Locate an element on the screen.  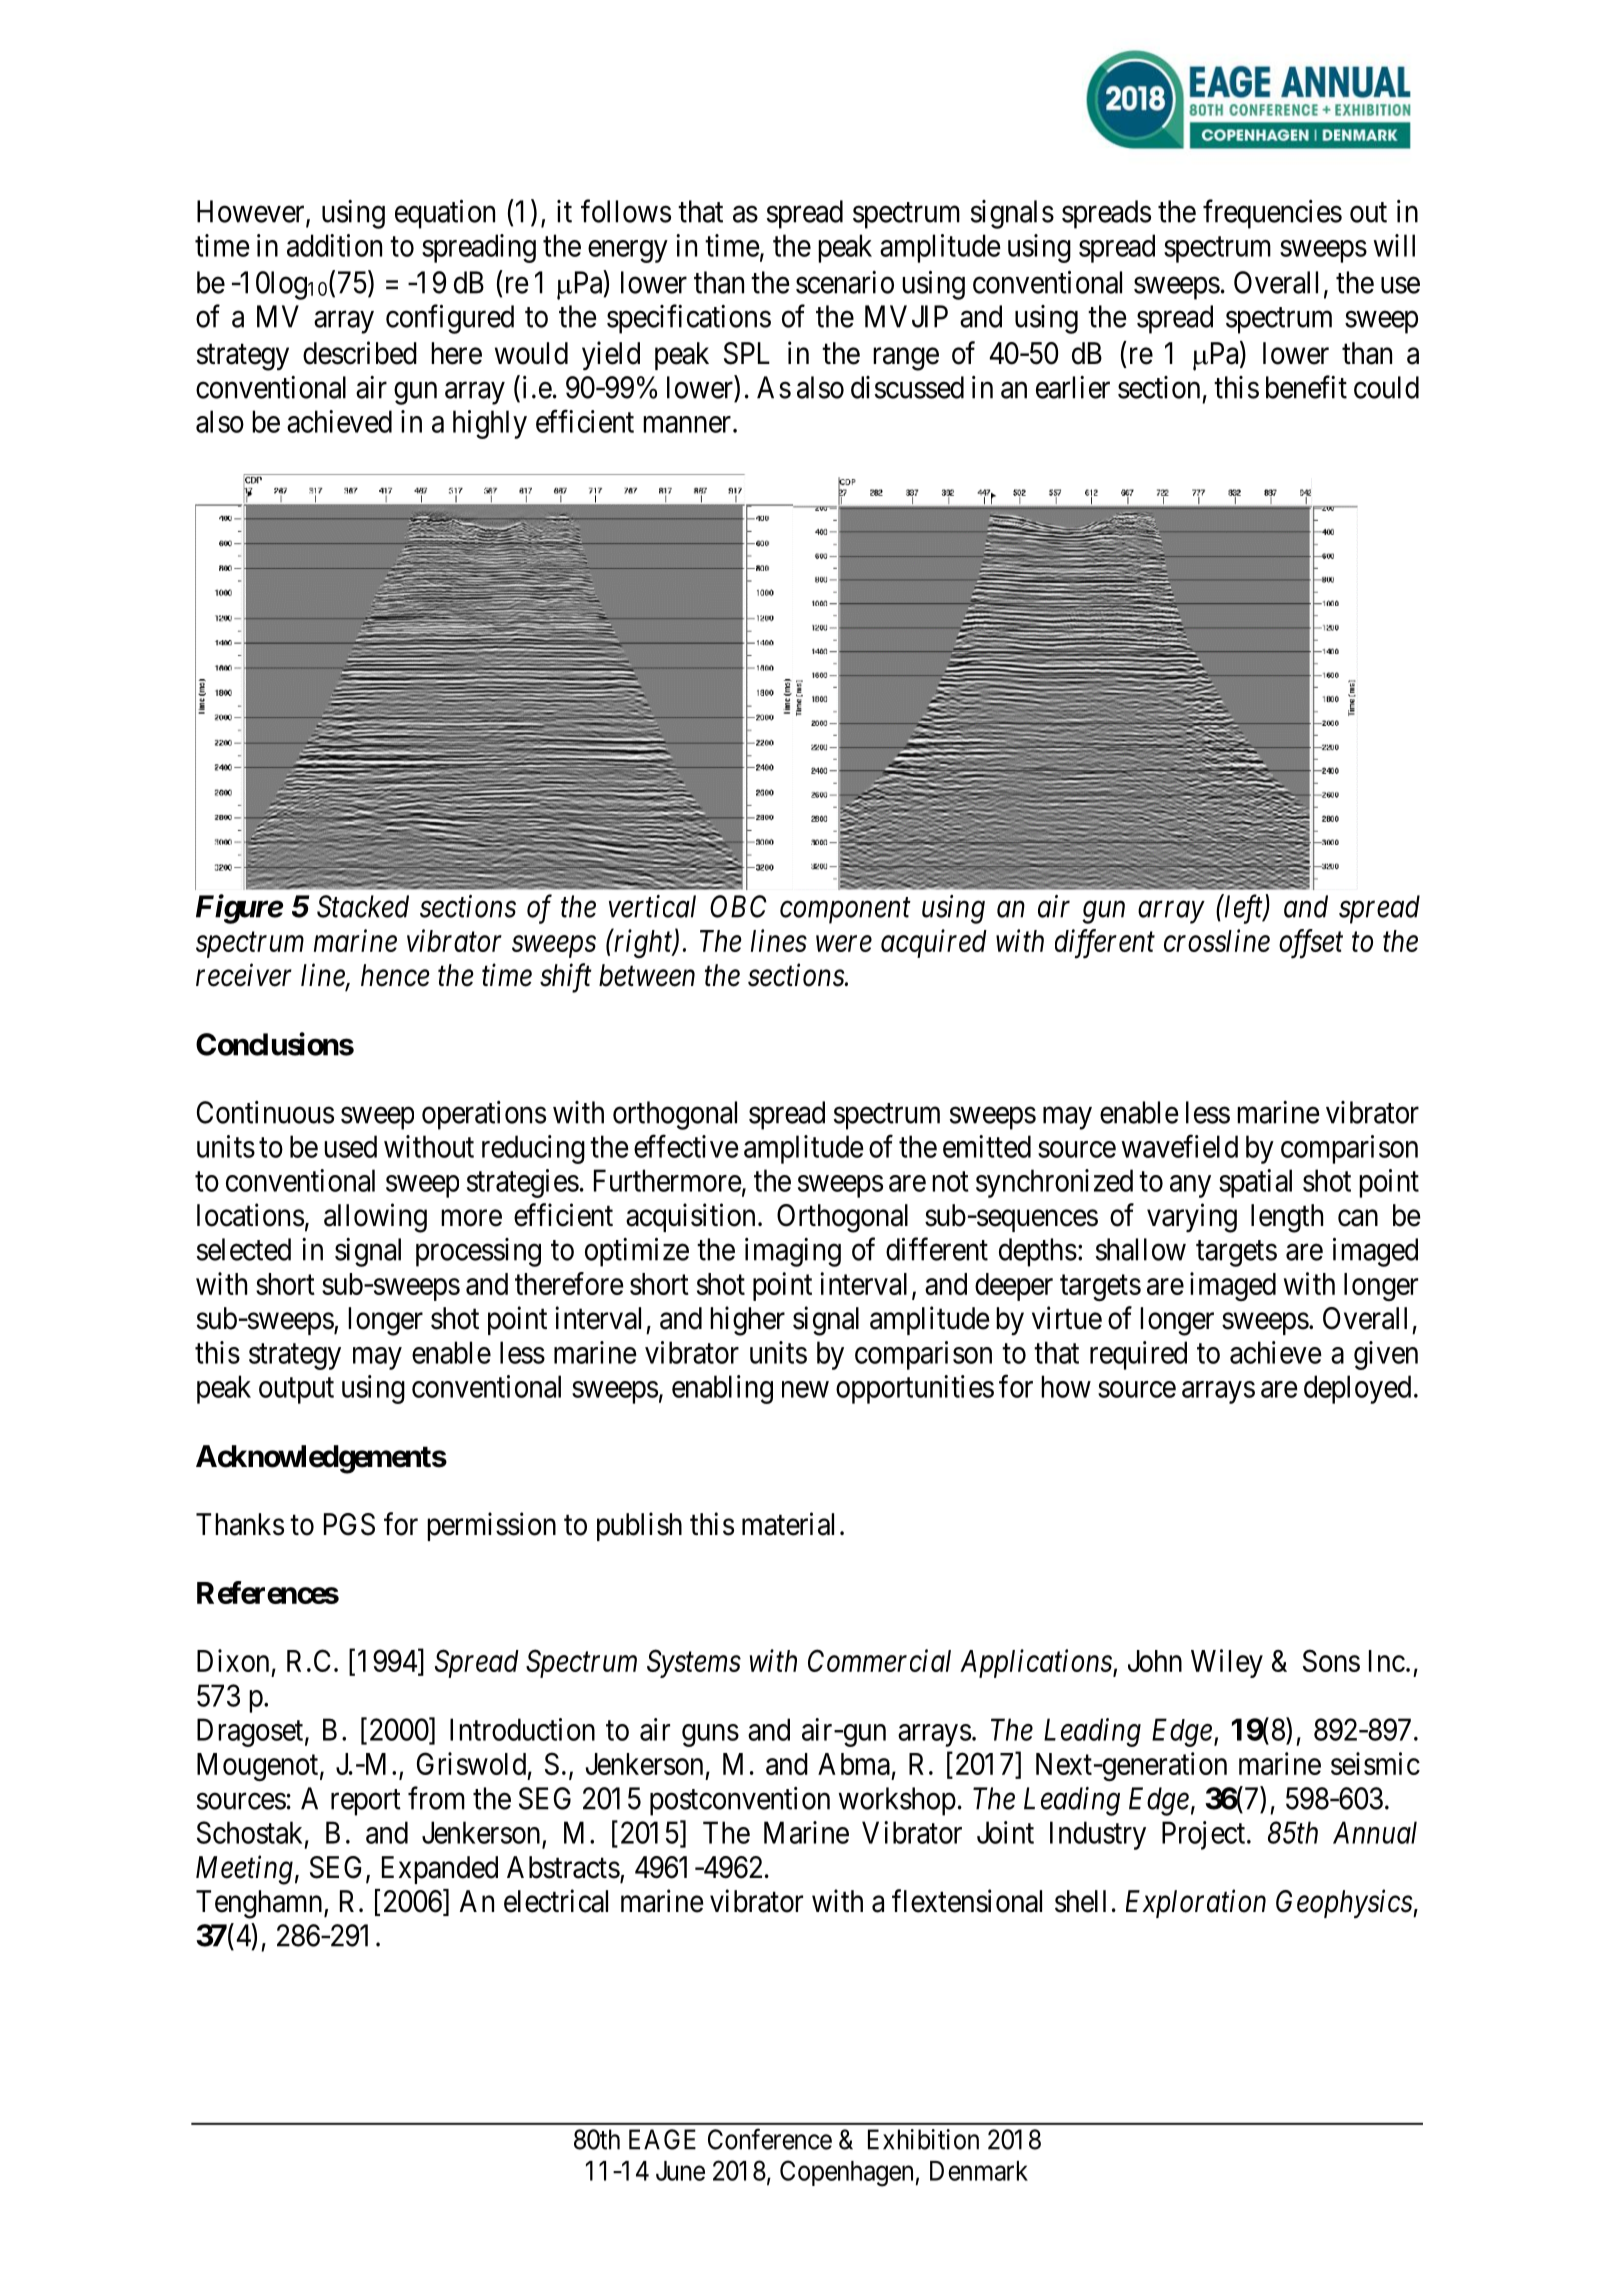
imaging is located at coordinates (793, 1252).
